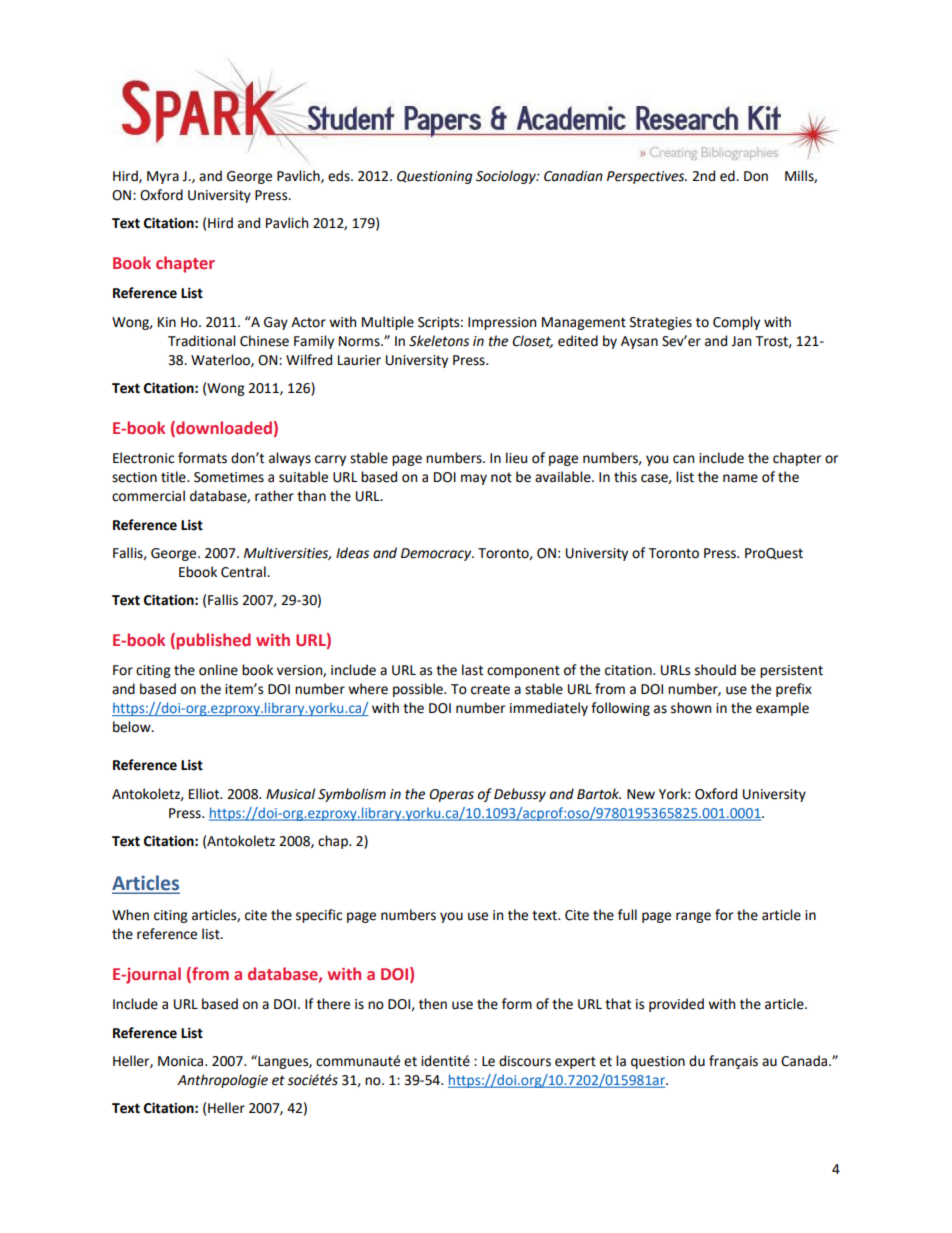  I want to click on Sometimes, so click(229, 477).
